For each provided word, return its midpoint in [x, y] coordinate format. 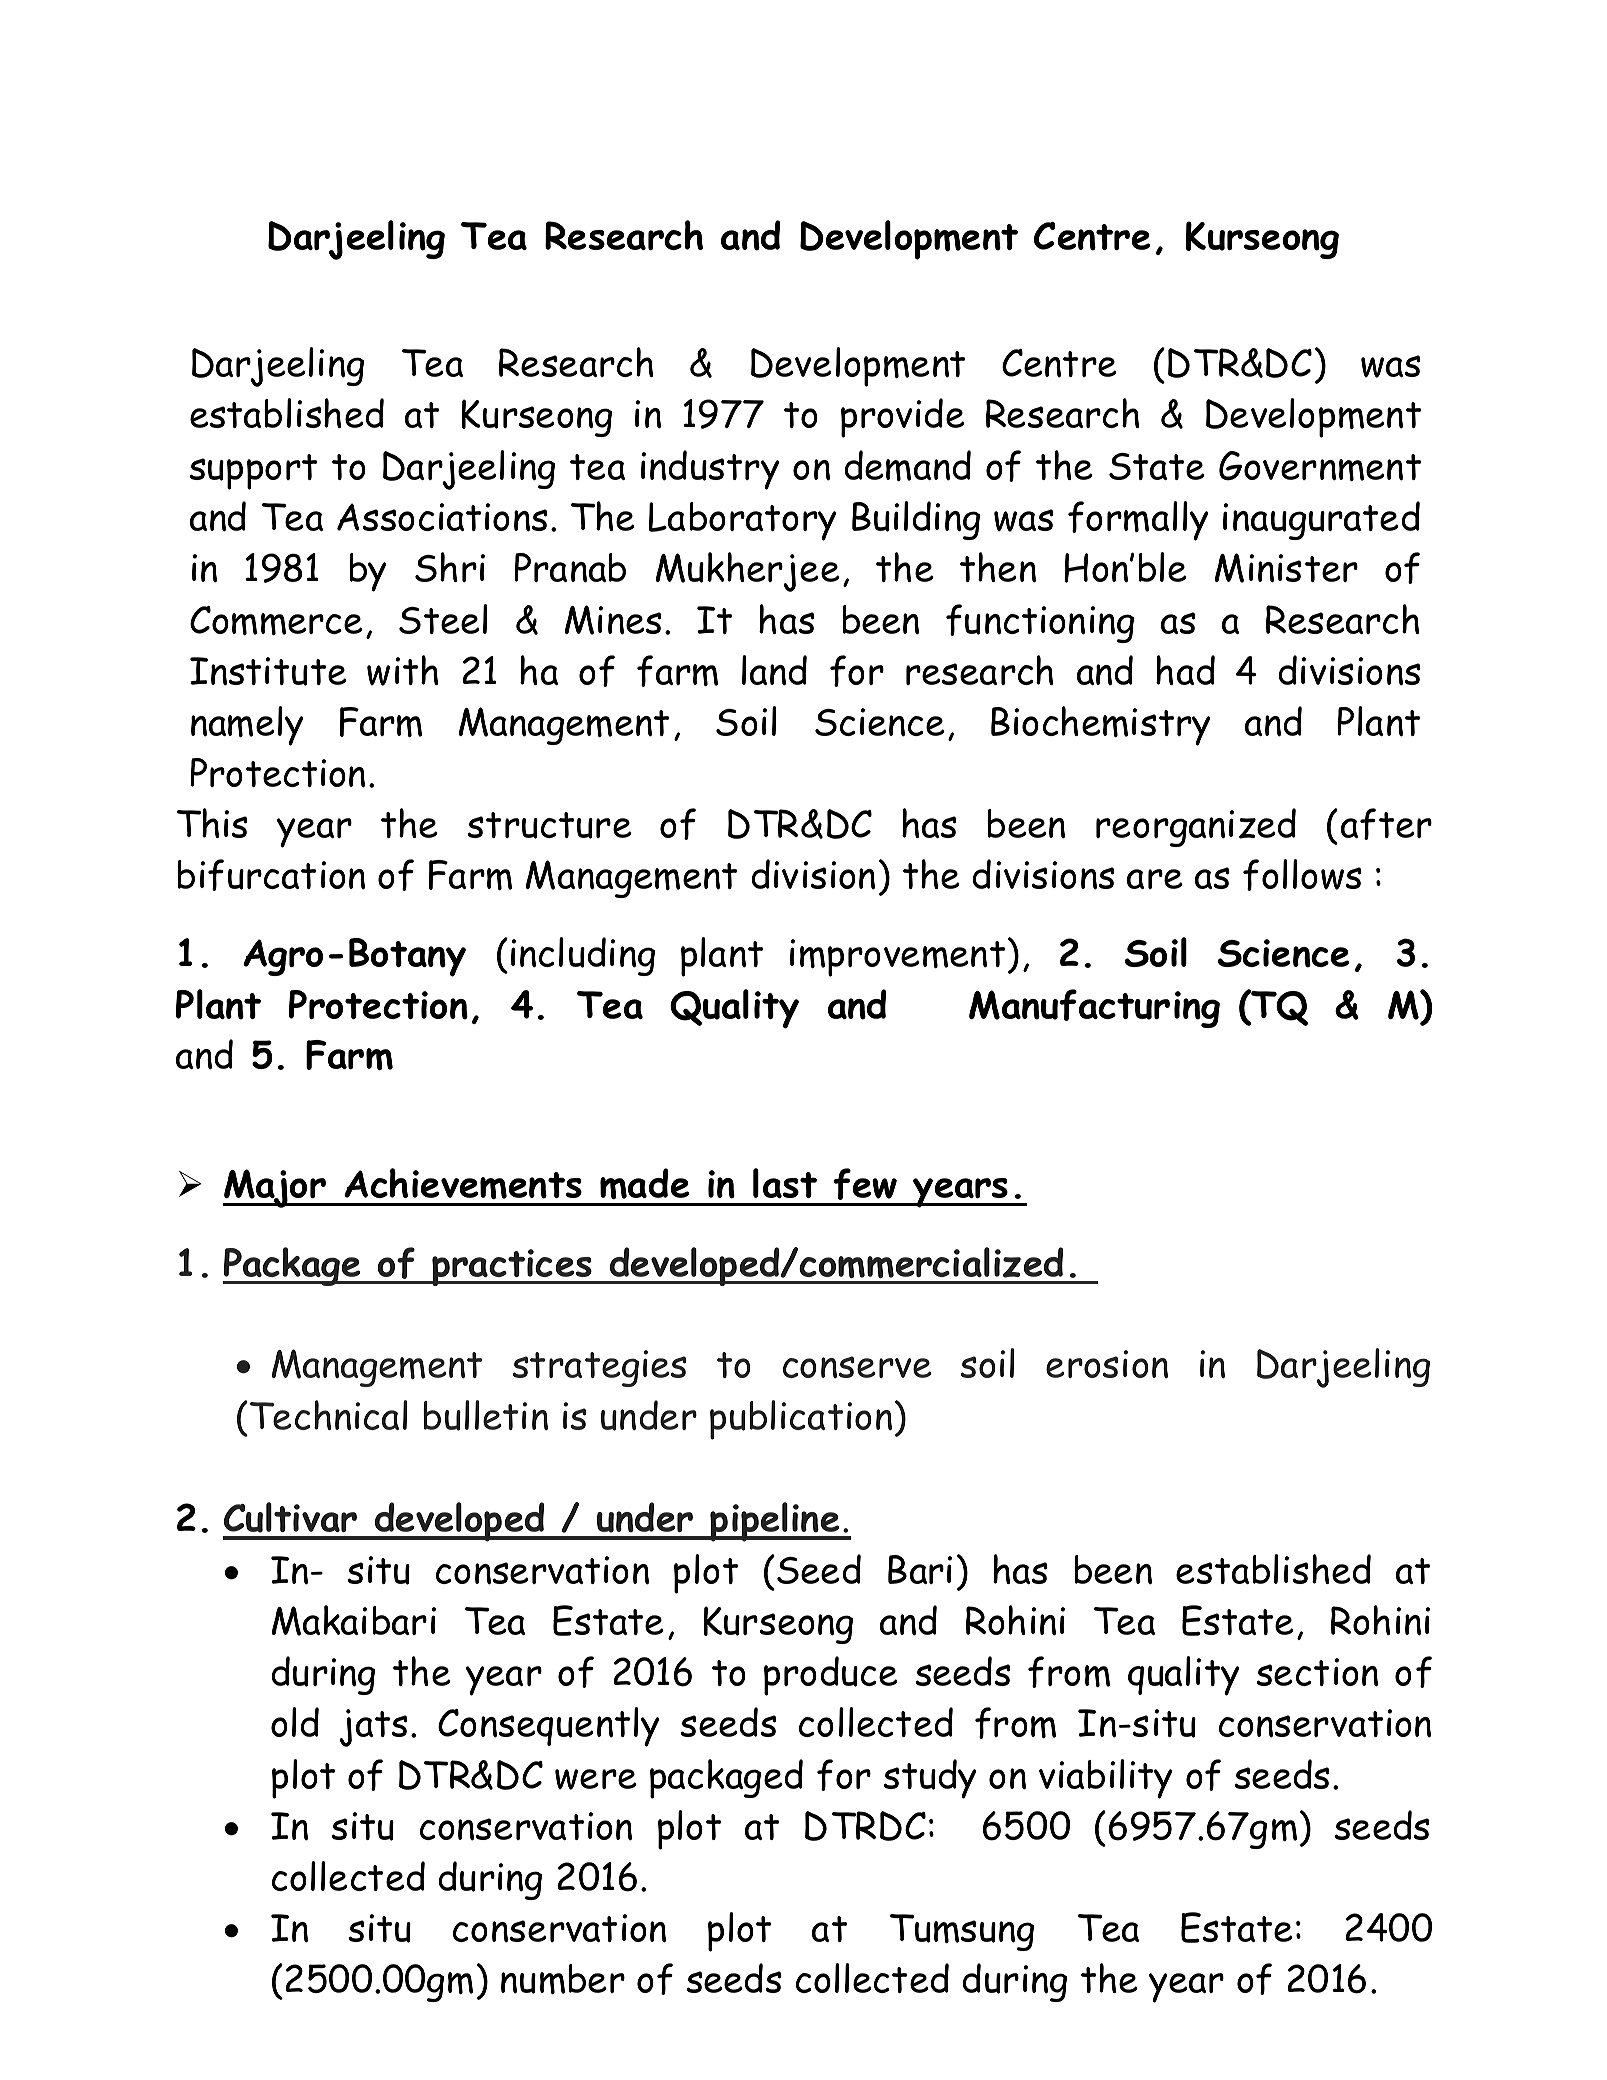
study [929, 1779]
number [563, 1979]
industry [710, 470]
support [253, 472]
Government [1320, 466]
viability [1105, 1779]
